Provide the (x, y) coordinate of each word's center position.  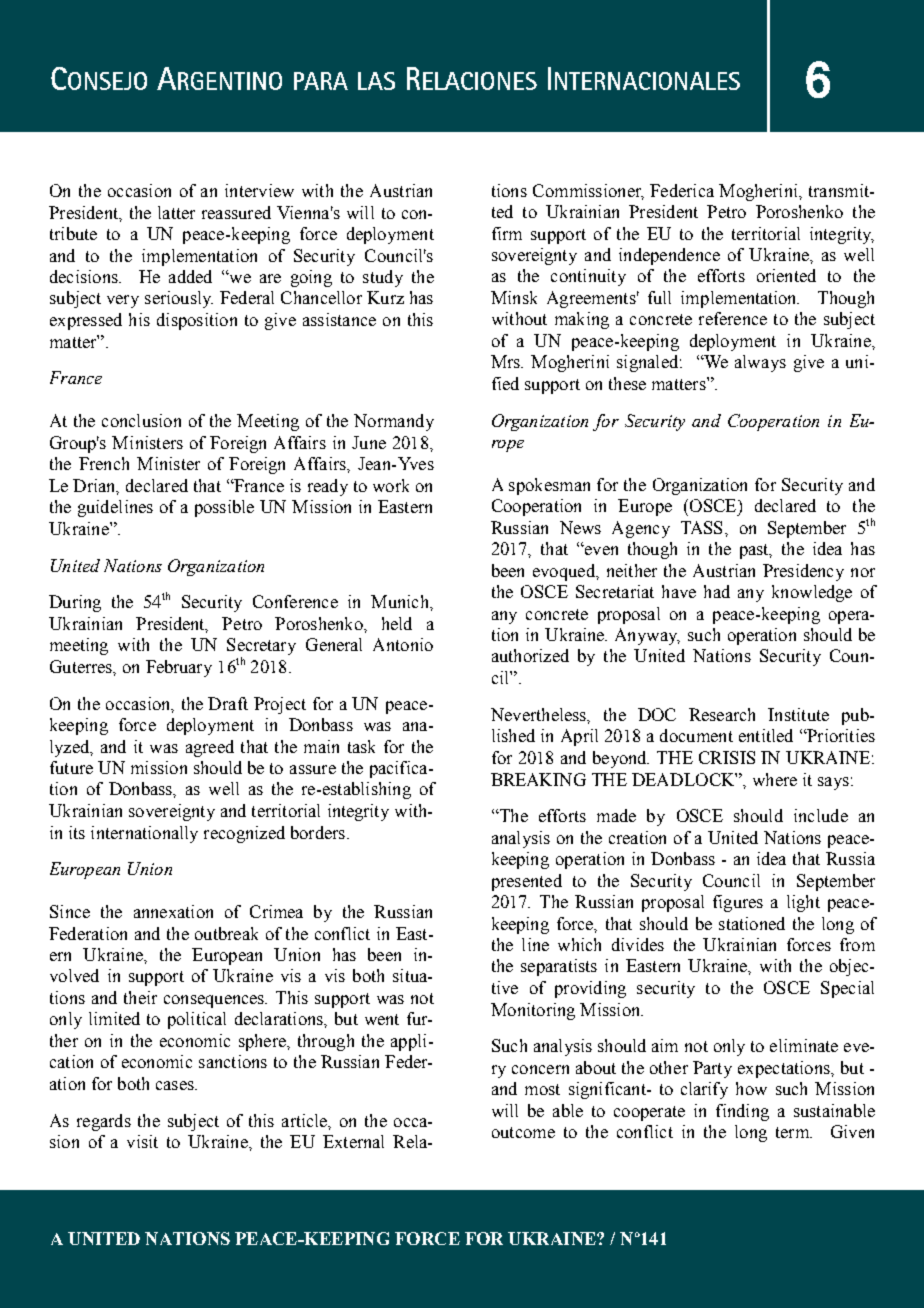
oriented (786, 275)
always (760, 363)
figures (738, 903)
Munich (401, 601)
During (75, 603)
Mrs (507, 361)
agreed (210, 748)
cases (176, 1085)
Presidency (803, 572)
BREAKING (538, 779)
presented (527, 882)
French (104, 463)
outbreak (226, 933)
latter (176, 212)
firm (507, 233)
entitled (766, 735)
